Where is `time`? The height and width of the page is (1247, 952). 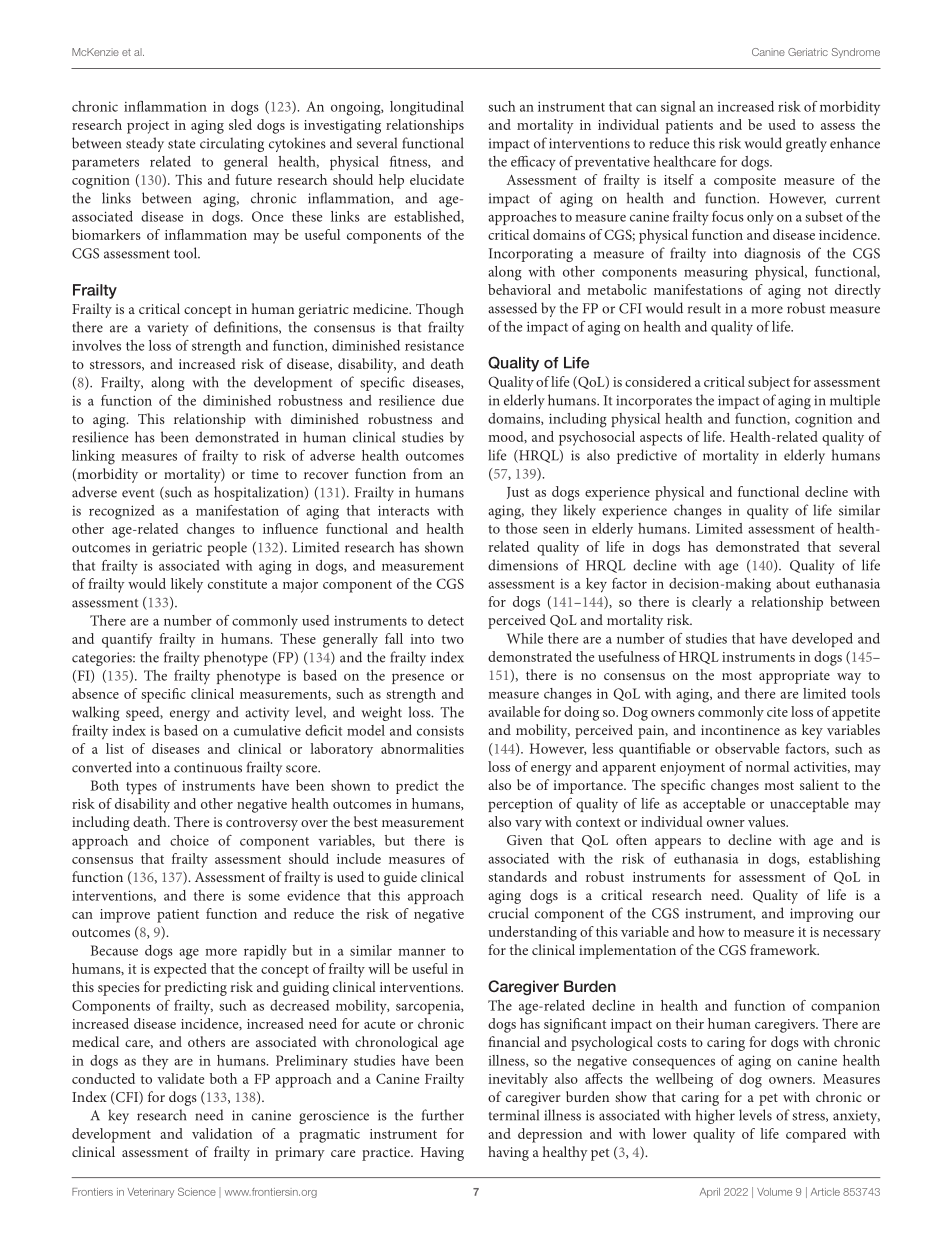 time is located at coordinates (265, 474).
